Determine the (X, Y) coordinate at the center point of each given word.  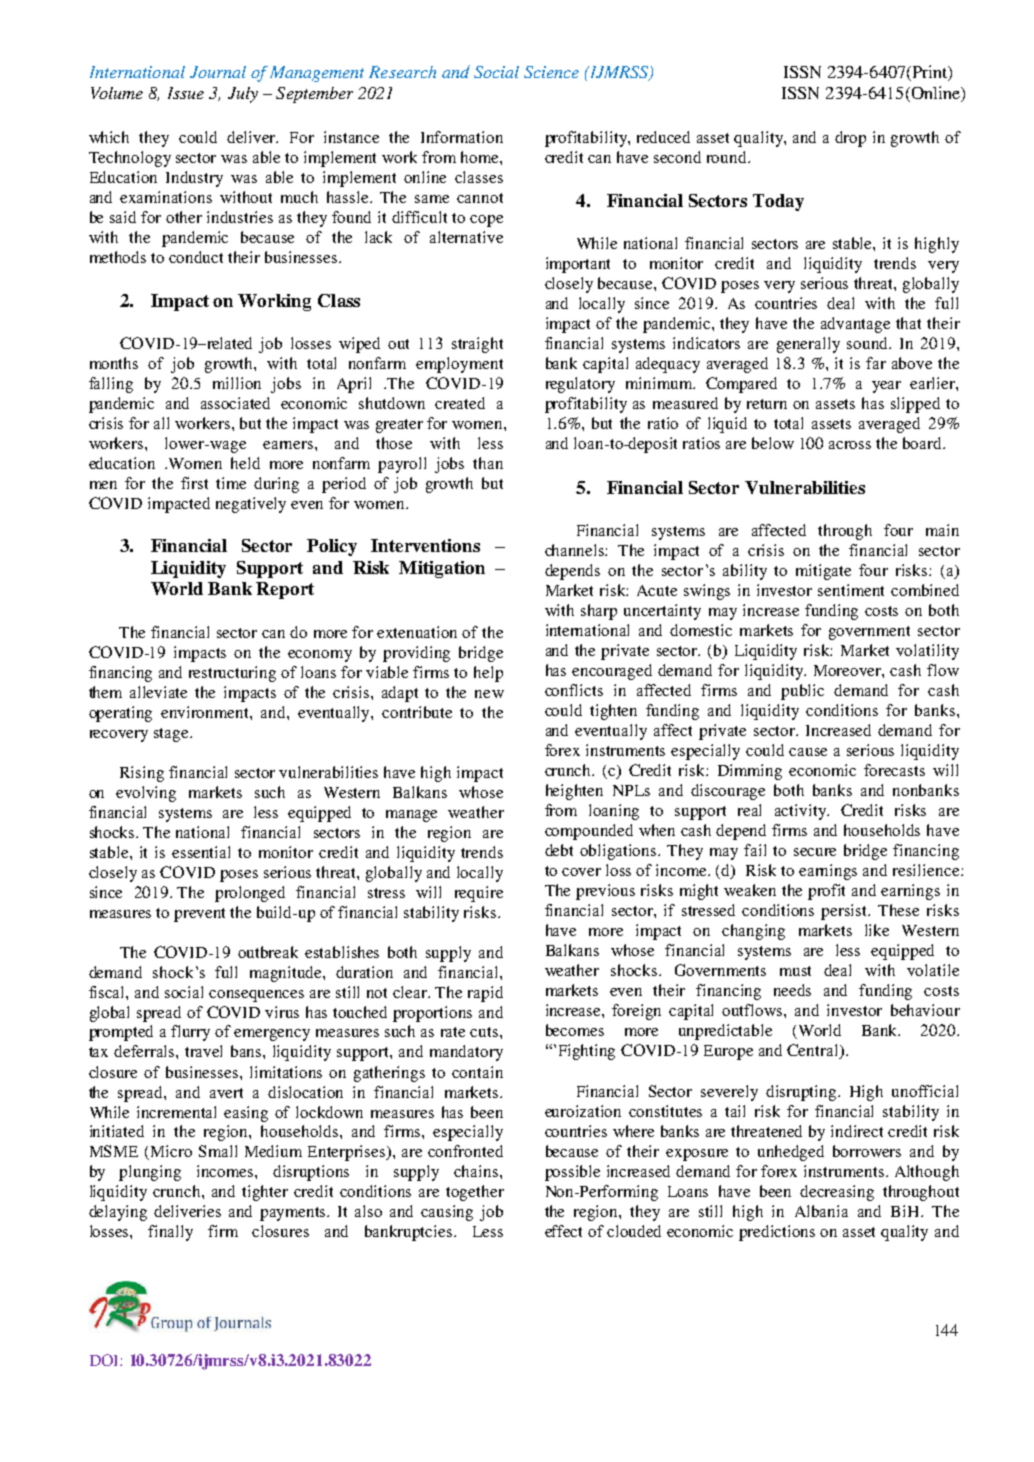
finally (170, 1233)
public (802, 692)
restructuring (232, 674)
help (488, 674)
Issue (186, 93)
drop (850, 139)
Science (551, 72)
